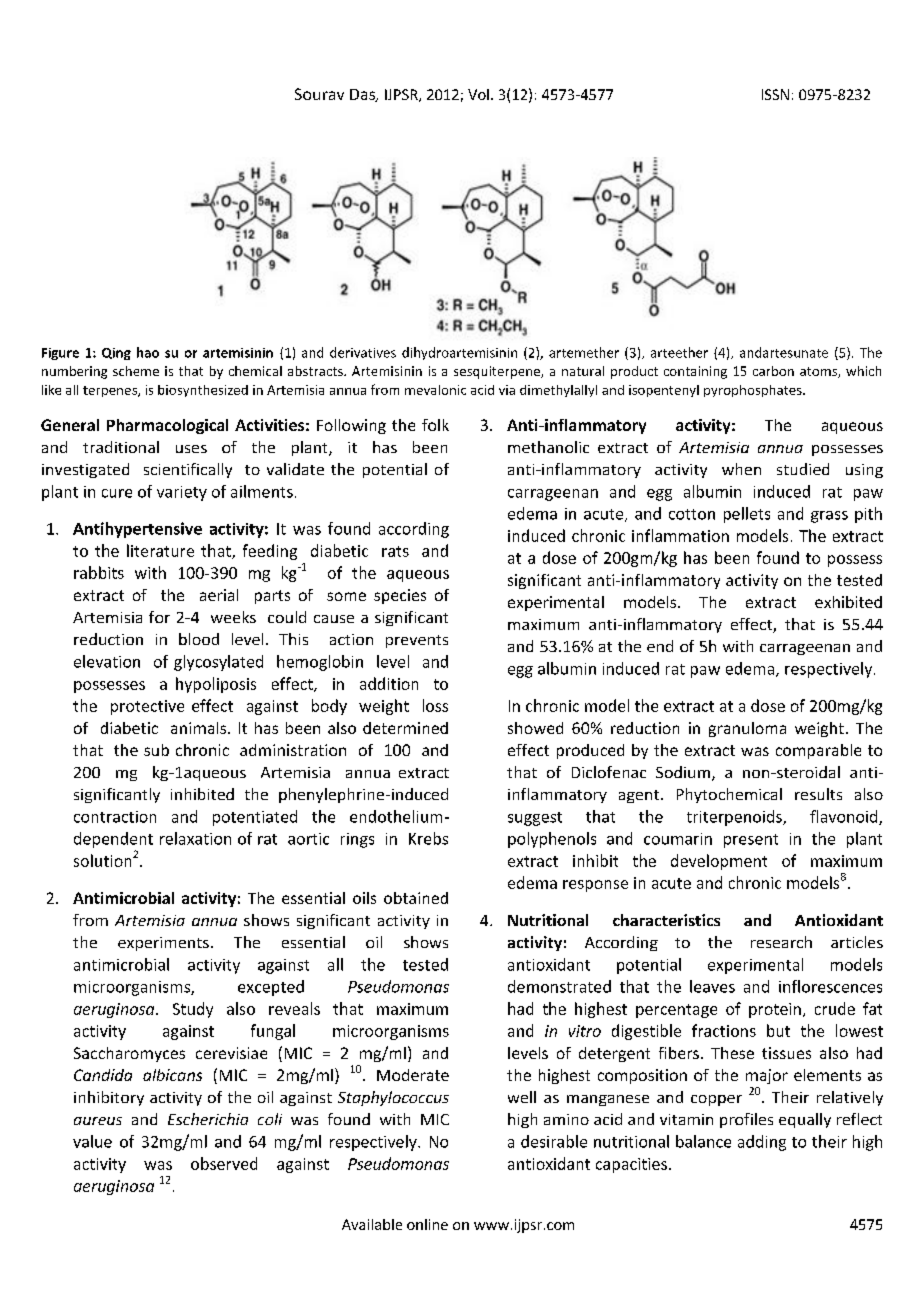 This page has width=924, height=1308. I want to click on Vol, so click(478, 94).
